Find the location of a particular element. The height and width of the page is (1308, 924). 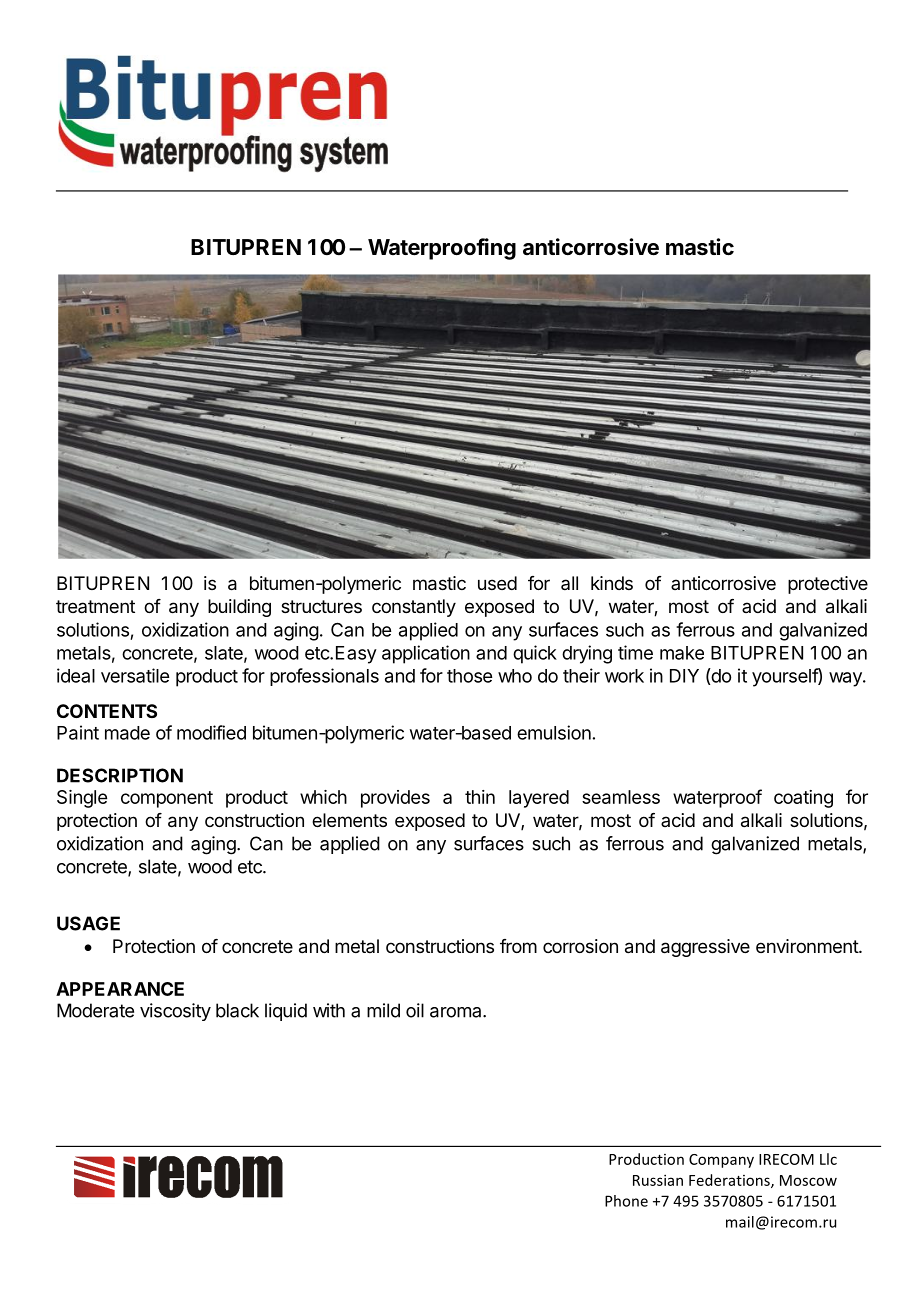

USAGE is located at coordinates (88, 923).
